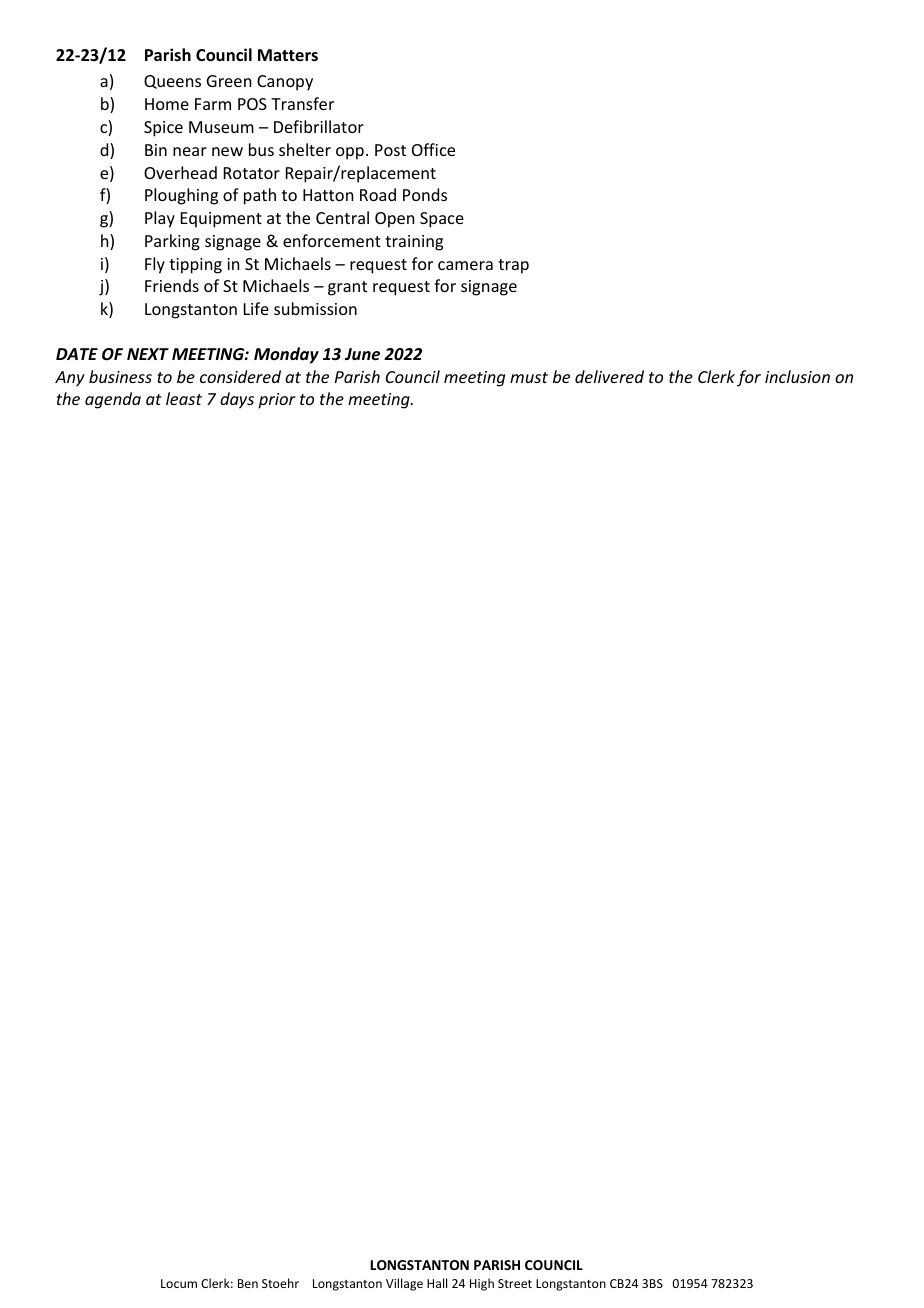 Image resolution: width=924 pixels, height=1308 pixels. Describe the element at coordinates (248, 1283) in the image. I see `Ben` at that location.
